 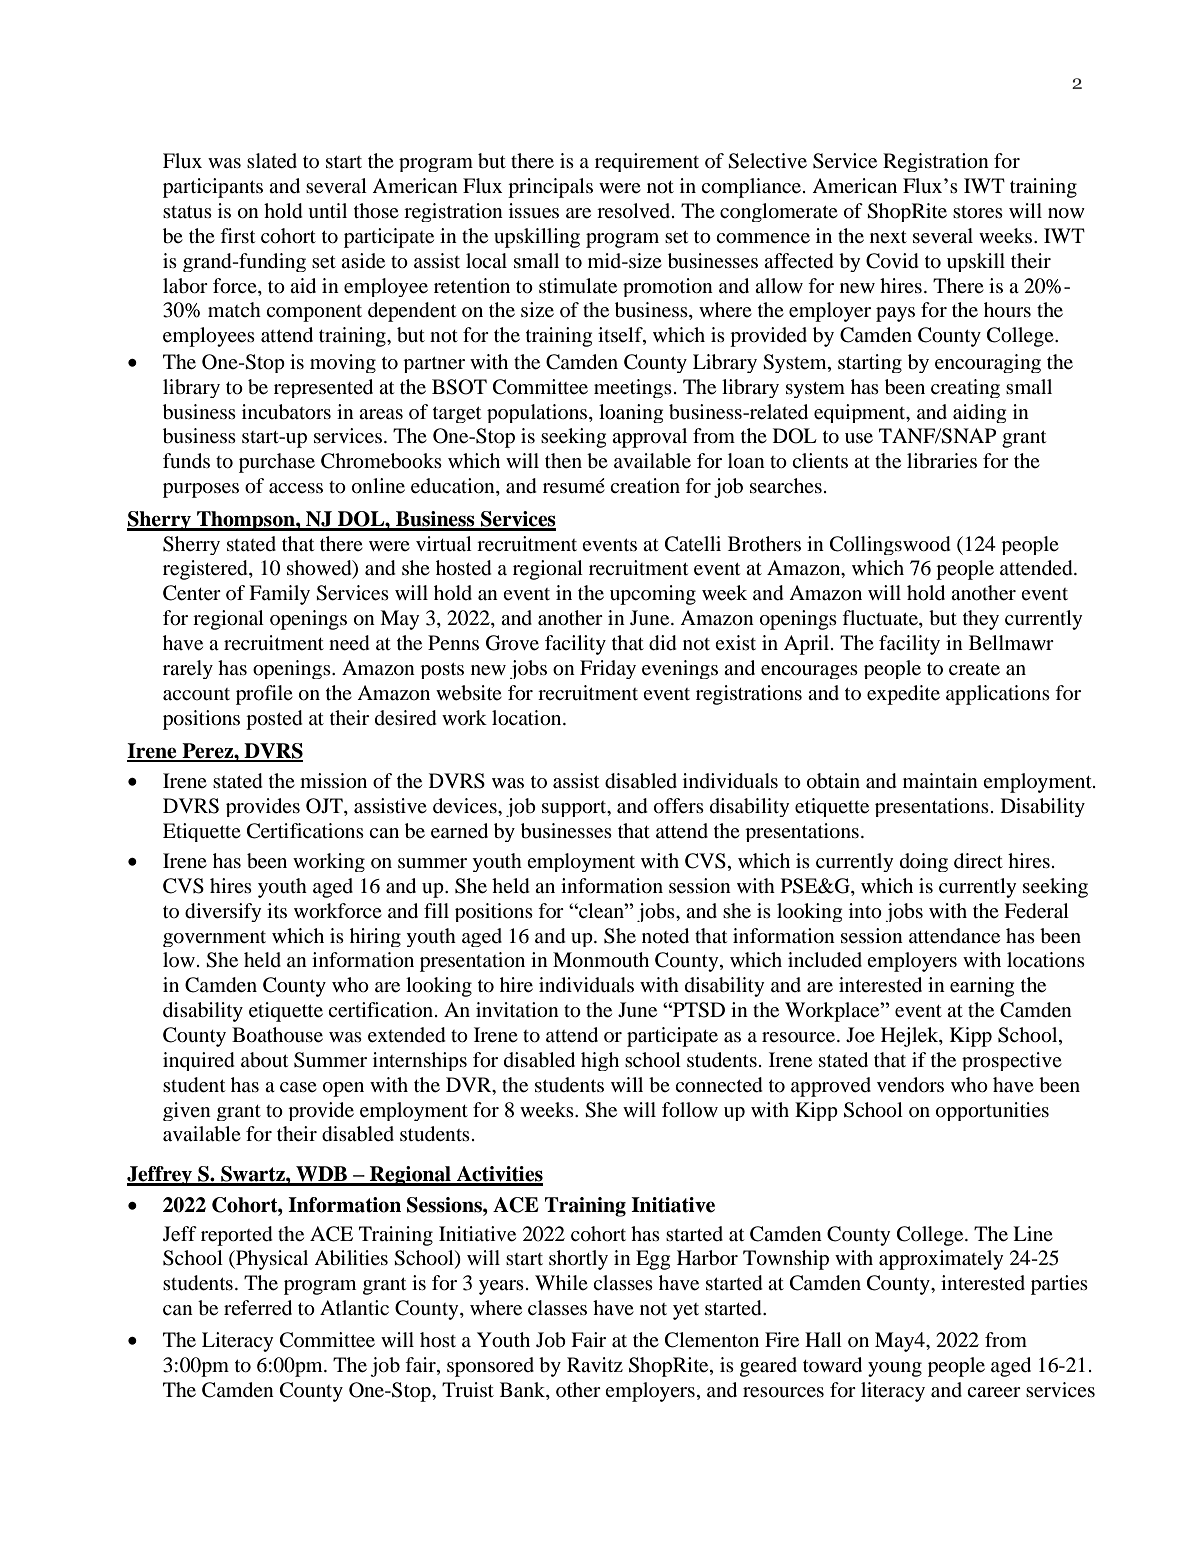 I want to click on referred, so click(x=258, y=1308).
